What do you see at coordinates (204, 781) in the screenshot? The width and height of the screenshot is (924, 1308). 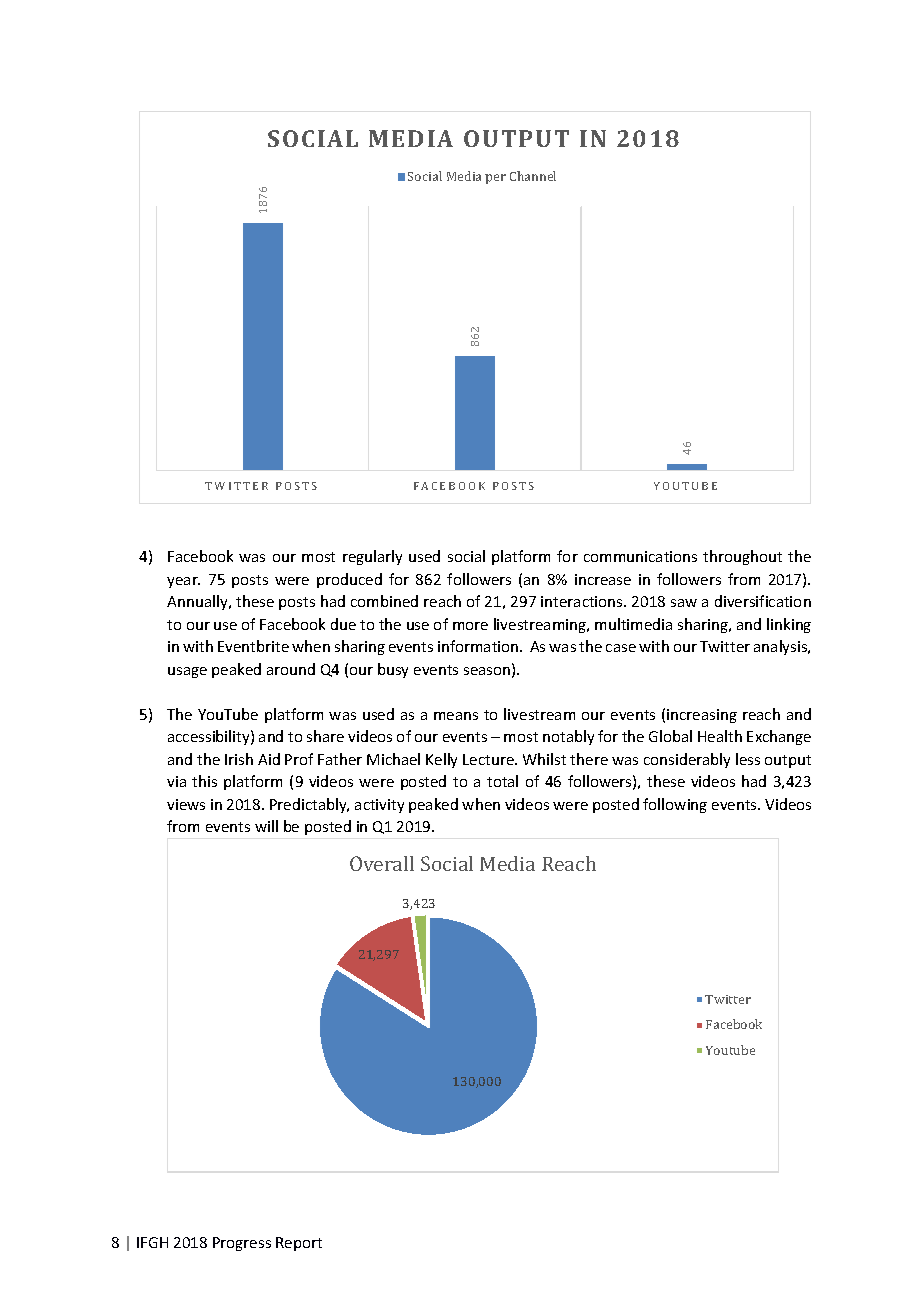 I see `this` at bounding box center [204, 781].
